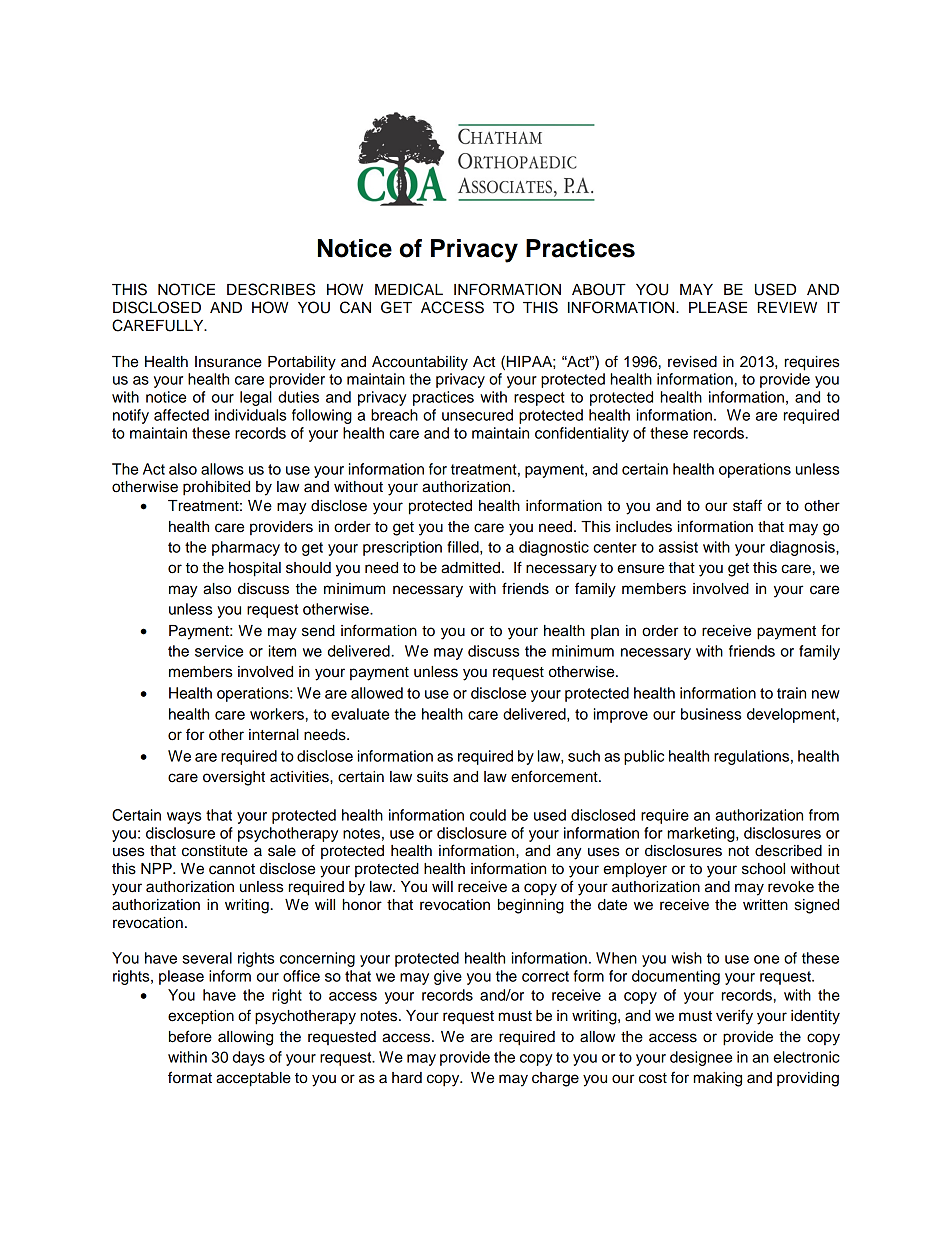  Describe the element at coordinates (271, 289) in the image. I see `DESCRIBES` at that location.
